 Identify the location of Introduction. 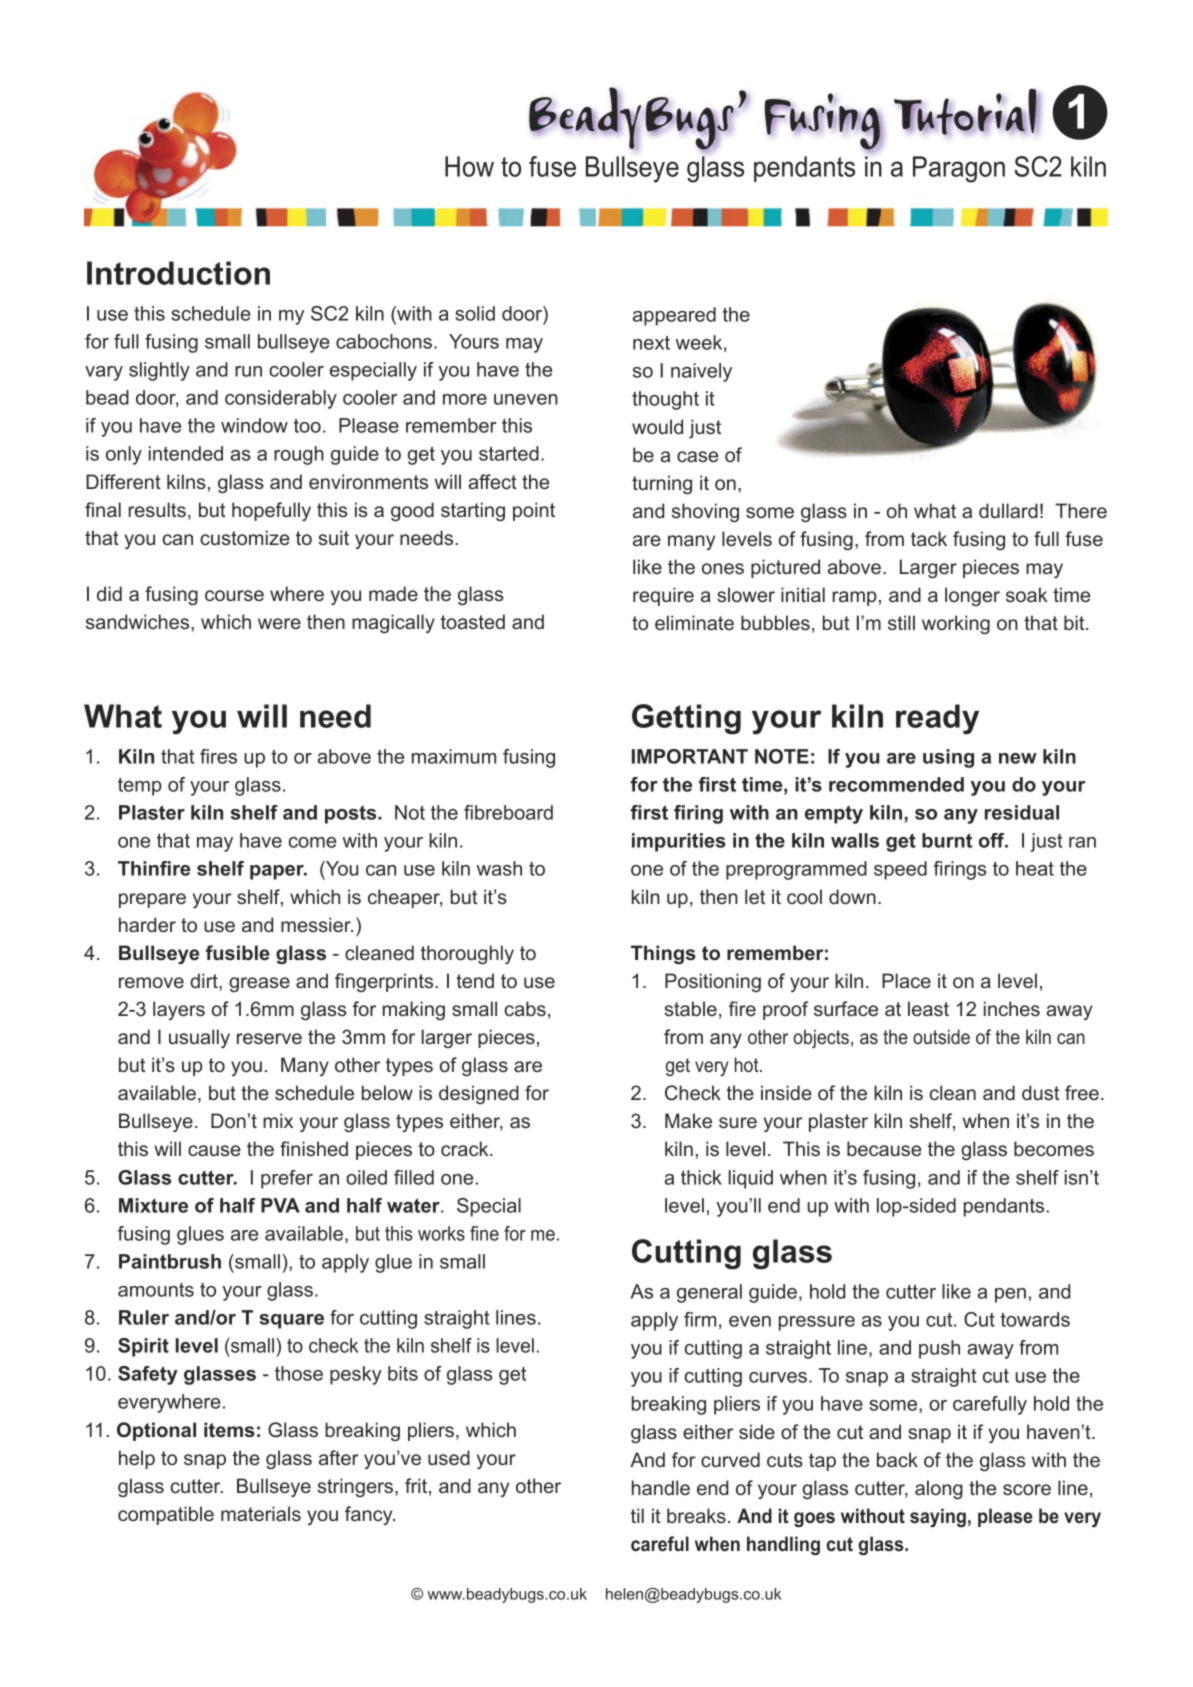
(178, 273).
